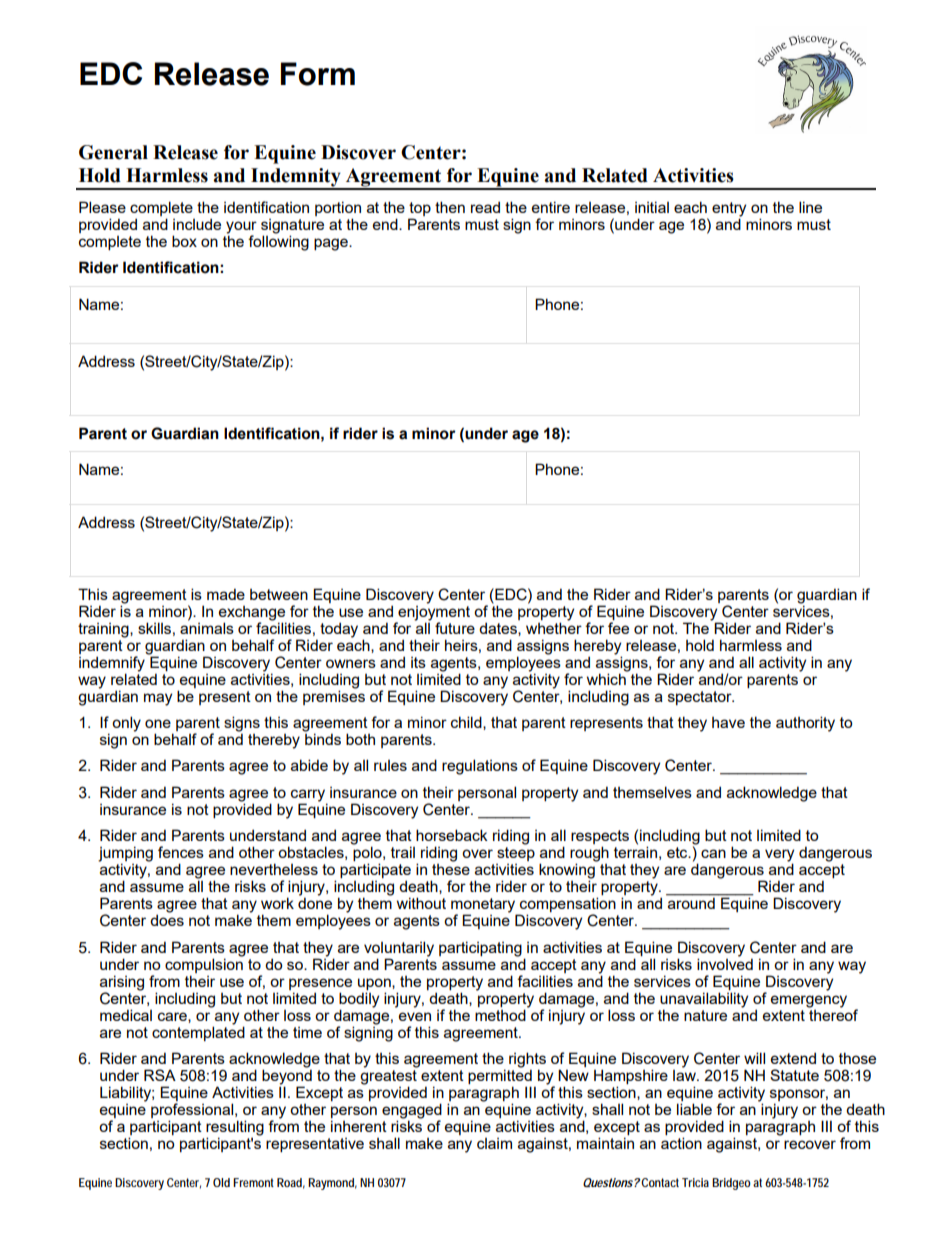 The height and width of the image is (1233, 952). I want to click on then, so click(450, 207).
